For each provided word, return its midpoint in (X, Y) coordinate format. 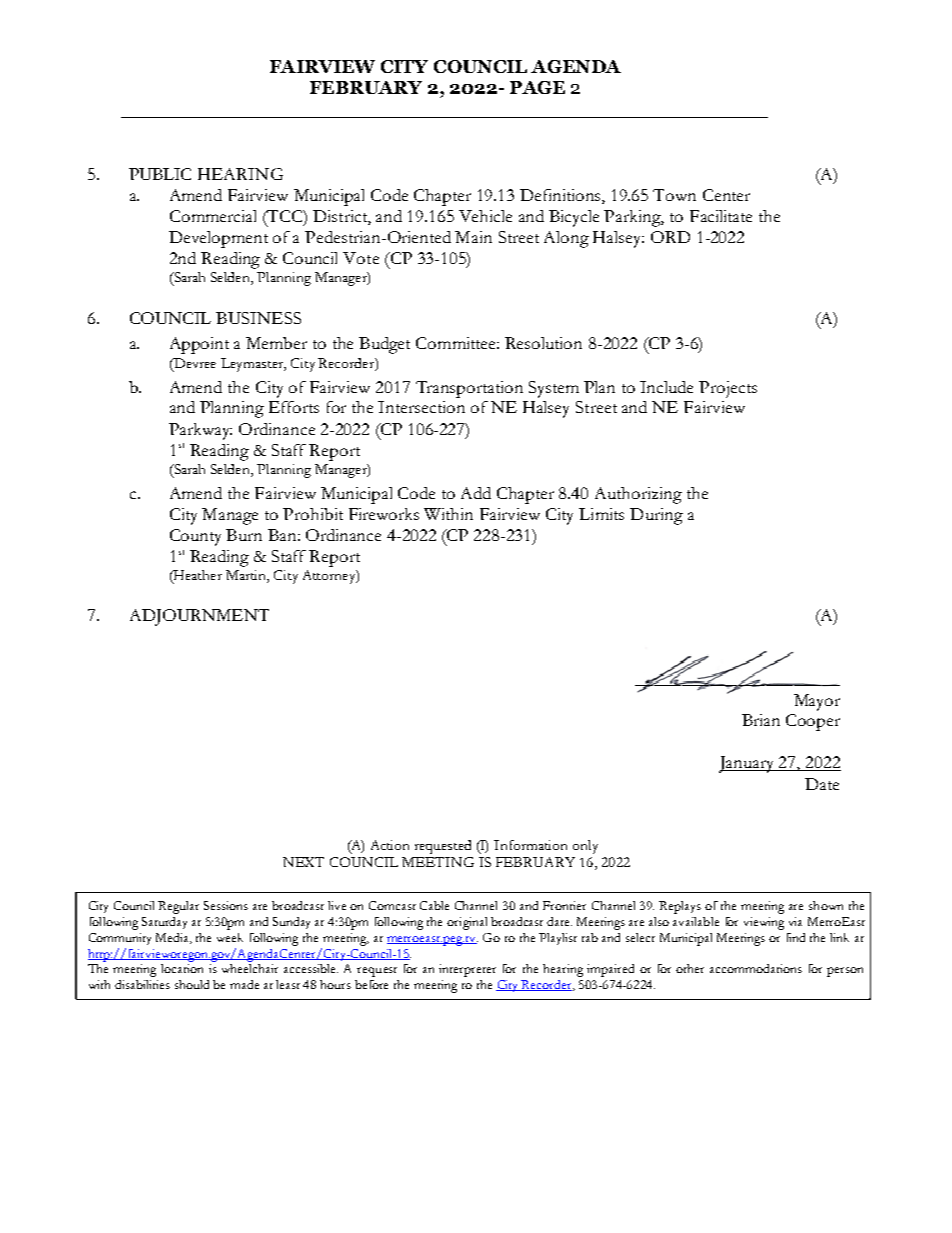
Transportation (469, 389)
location (182, 968)
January (748, 764)
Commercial (213, 216)
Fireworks (384, 514)
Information (530, 845)
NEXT (303, 862)
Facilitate (721, 216)
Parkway (200, 431)
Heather (197, 576)
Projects (728, 389)
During (656, 516)
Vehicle (485, 216)
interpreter (467, 970)
